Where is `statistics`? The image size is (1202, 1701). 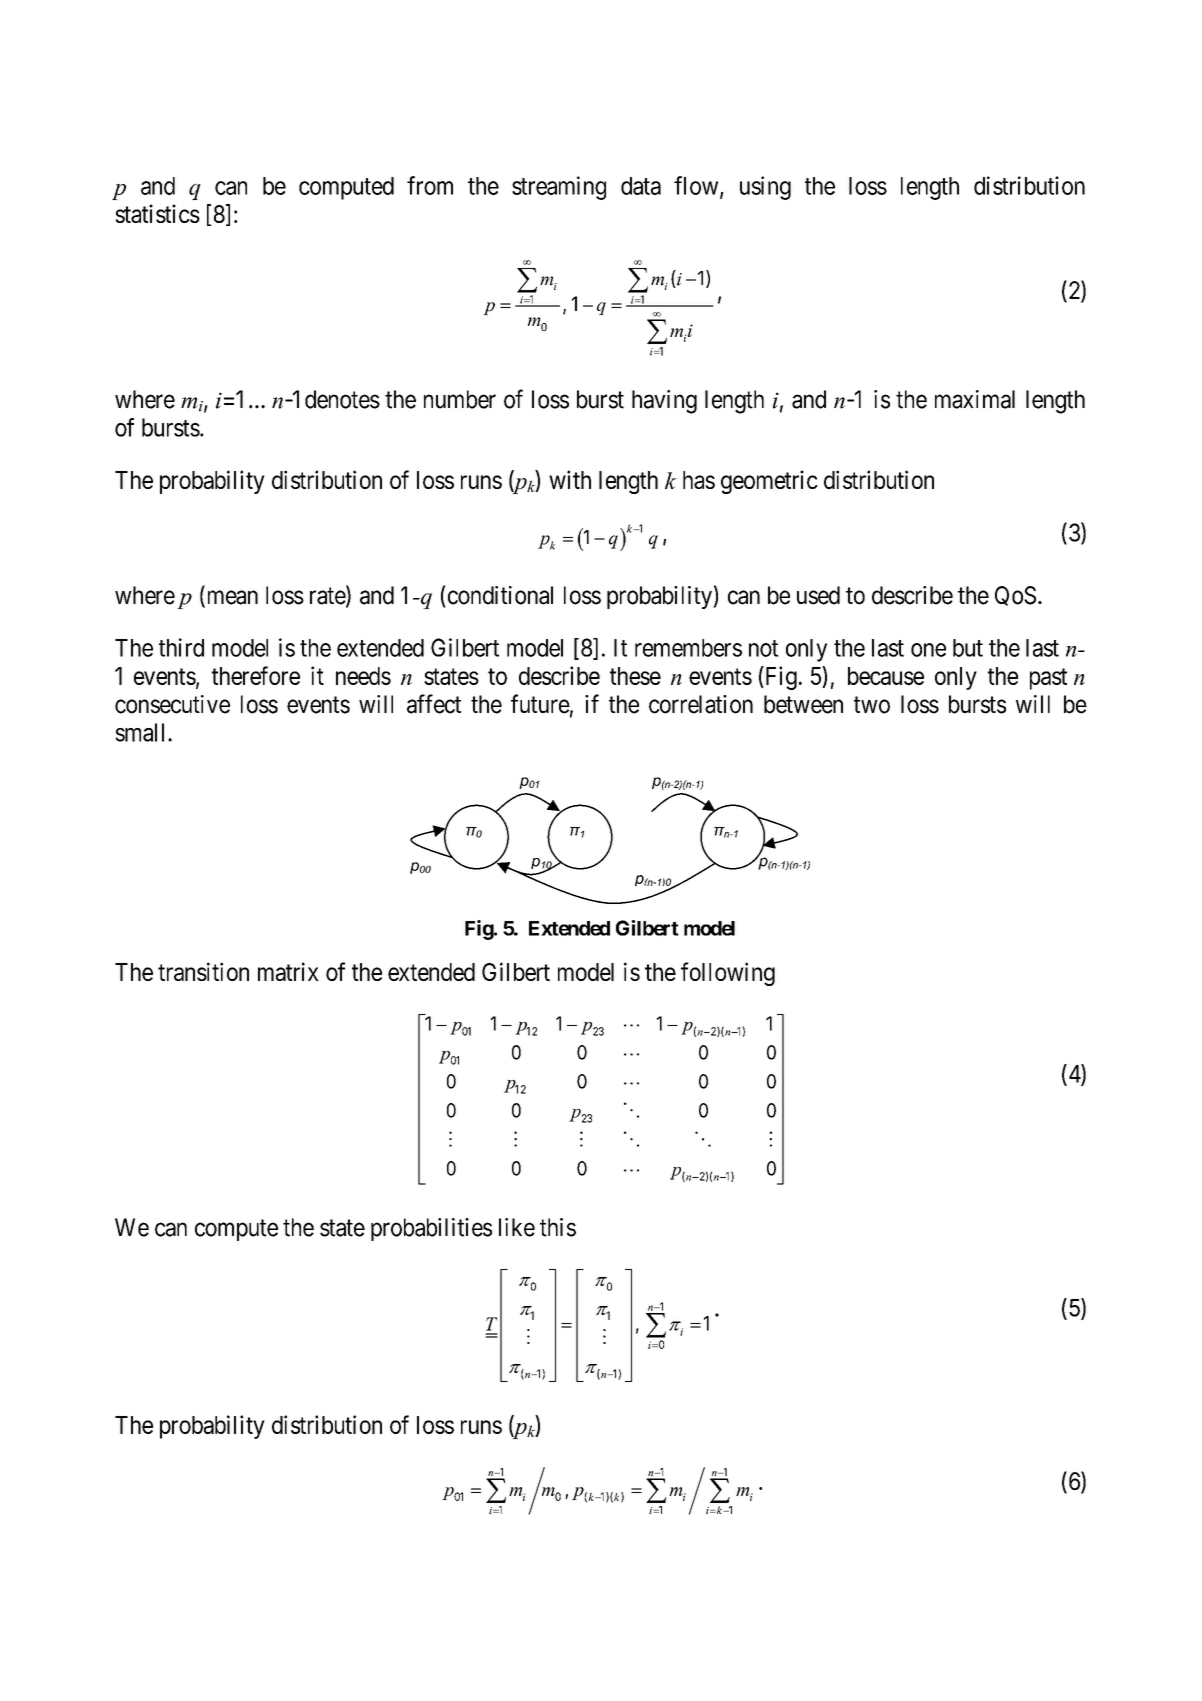
statistics is located at coordinates (157, 213).
